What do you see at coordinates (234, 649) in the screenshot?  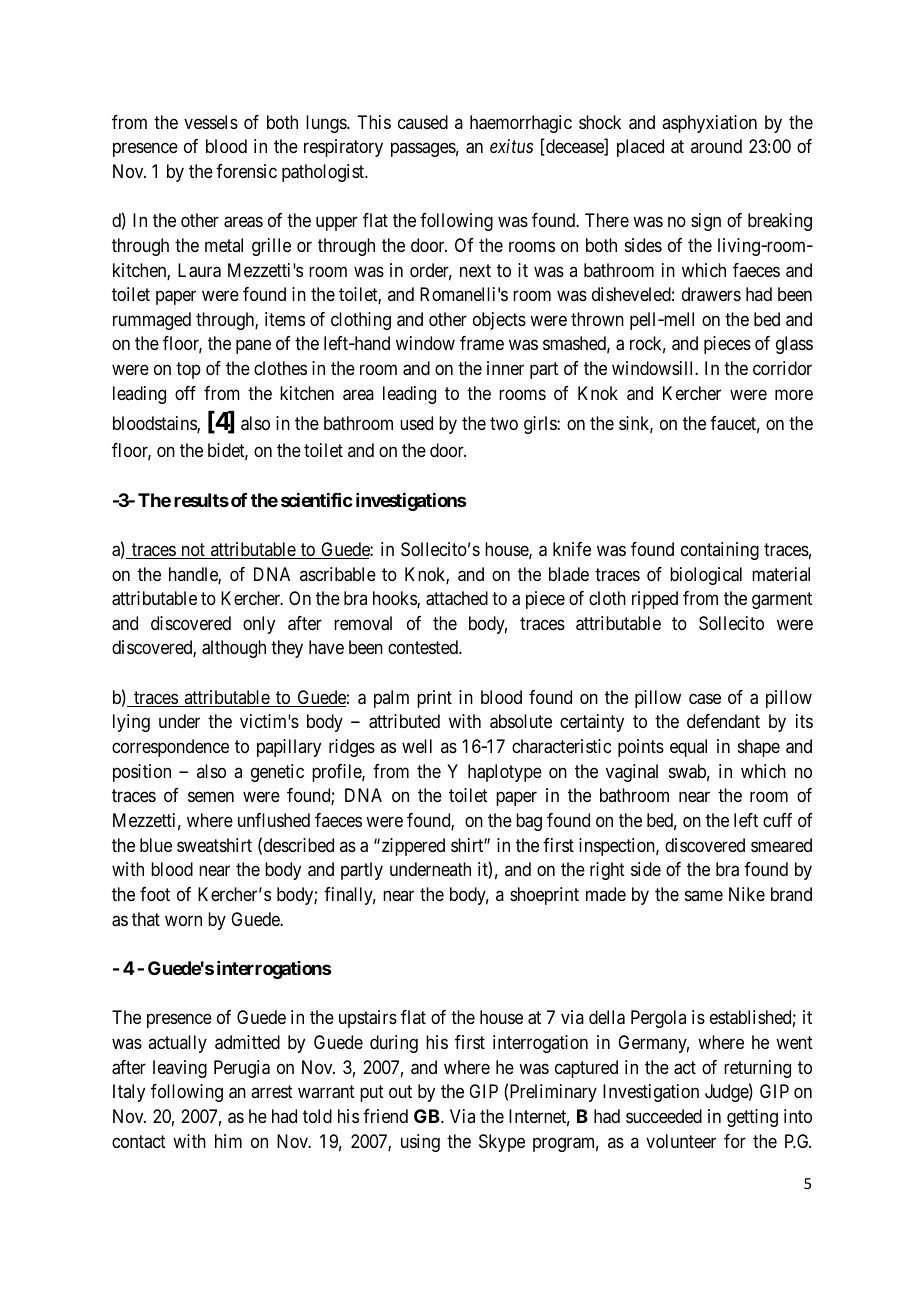 I see `although` at bounding box center [234, 649].
